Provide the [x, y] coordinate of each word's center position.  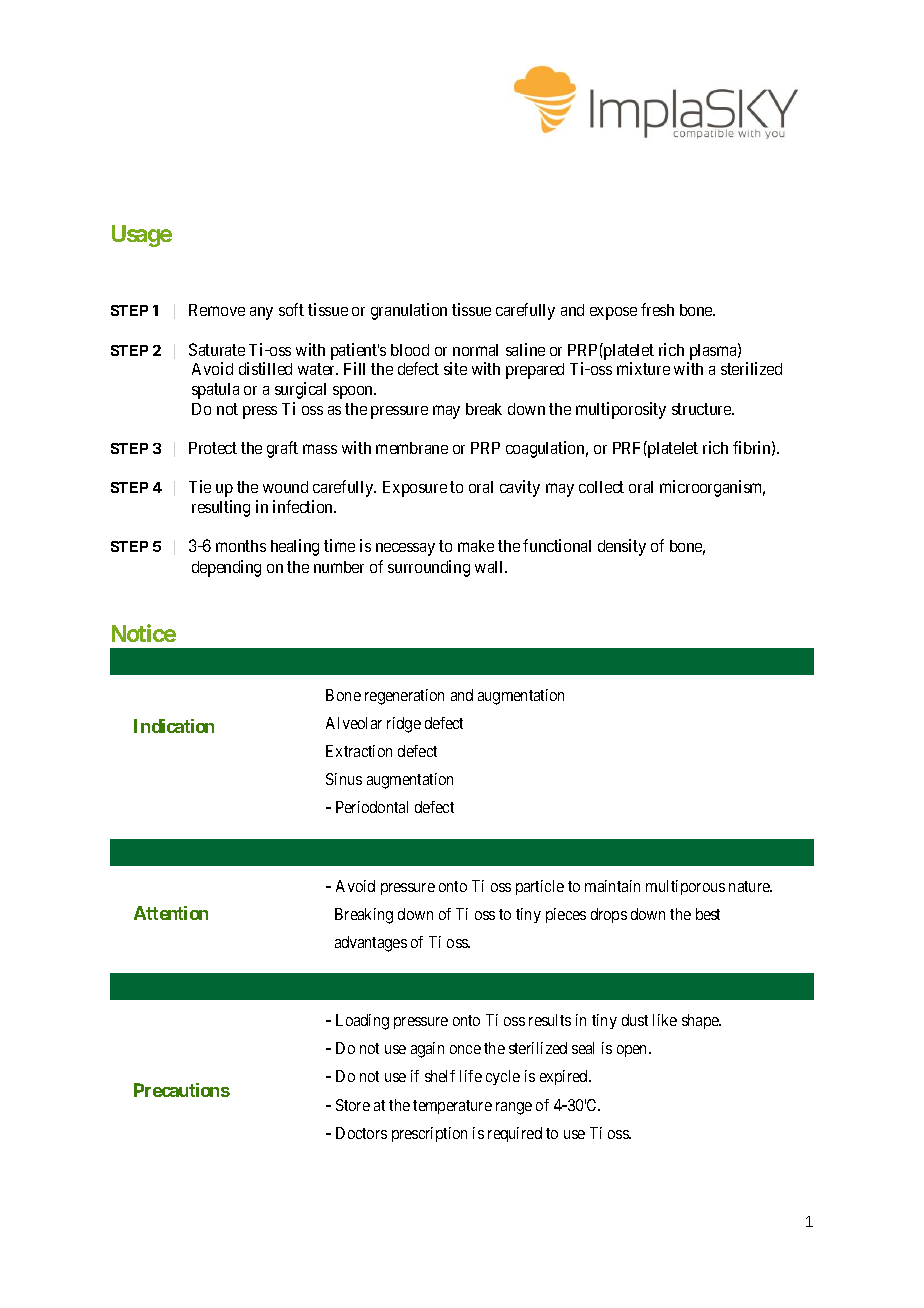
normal [475, 350]
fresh [657, 309]
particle [540, 887]
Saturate [217, 349]
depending [226, 568]
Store [353, 1105]
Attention [171, 913]
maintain [612, 886]
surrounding [429, 568]
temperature [452, 1107]
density [622, 547]
